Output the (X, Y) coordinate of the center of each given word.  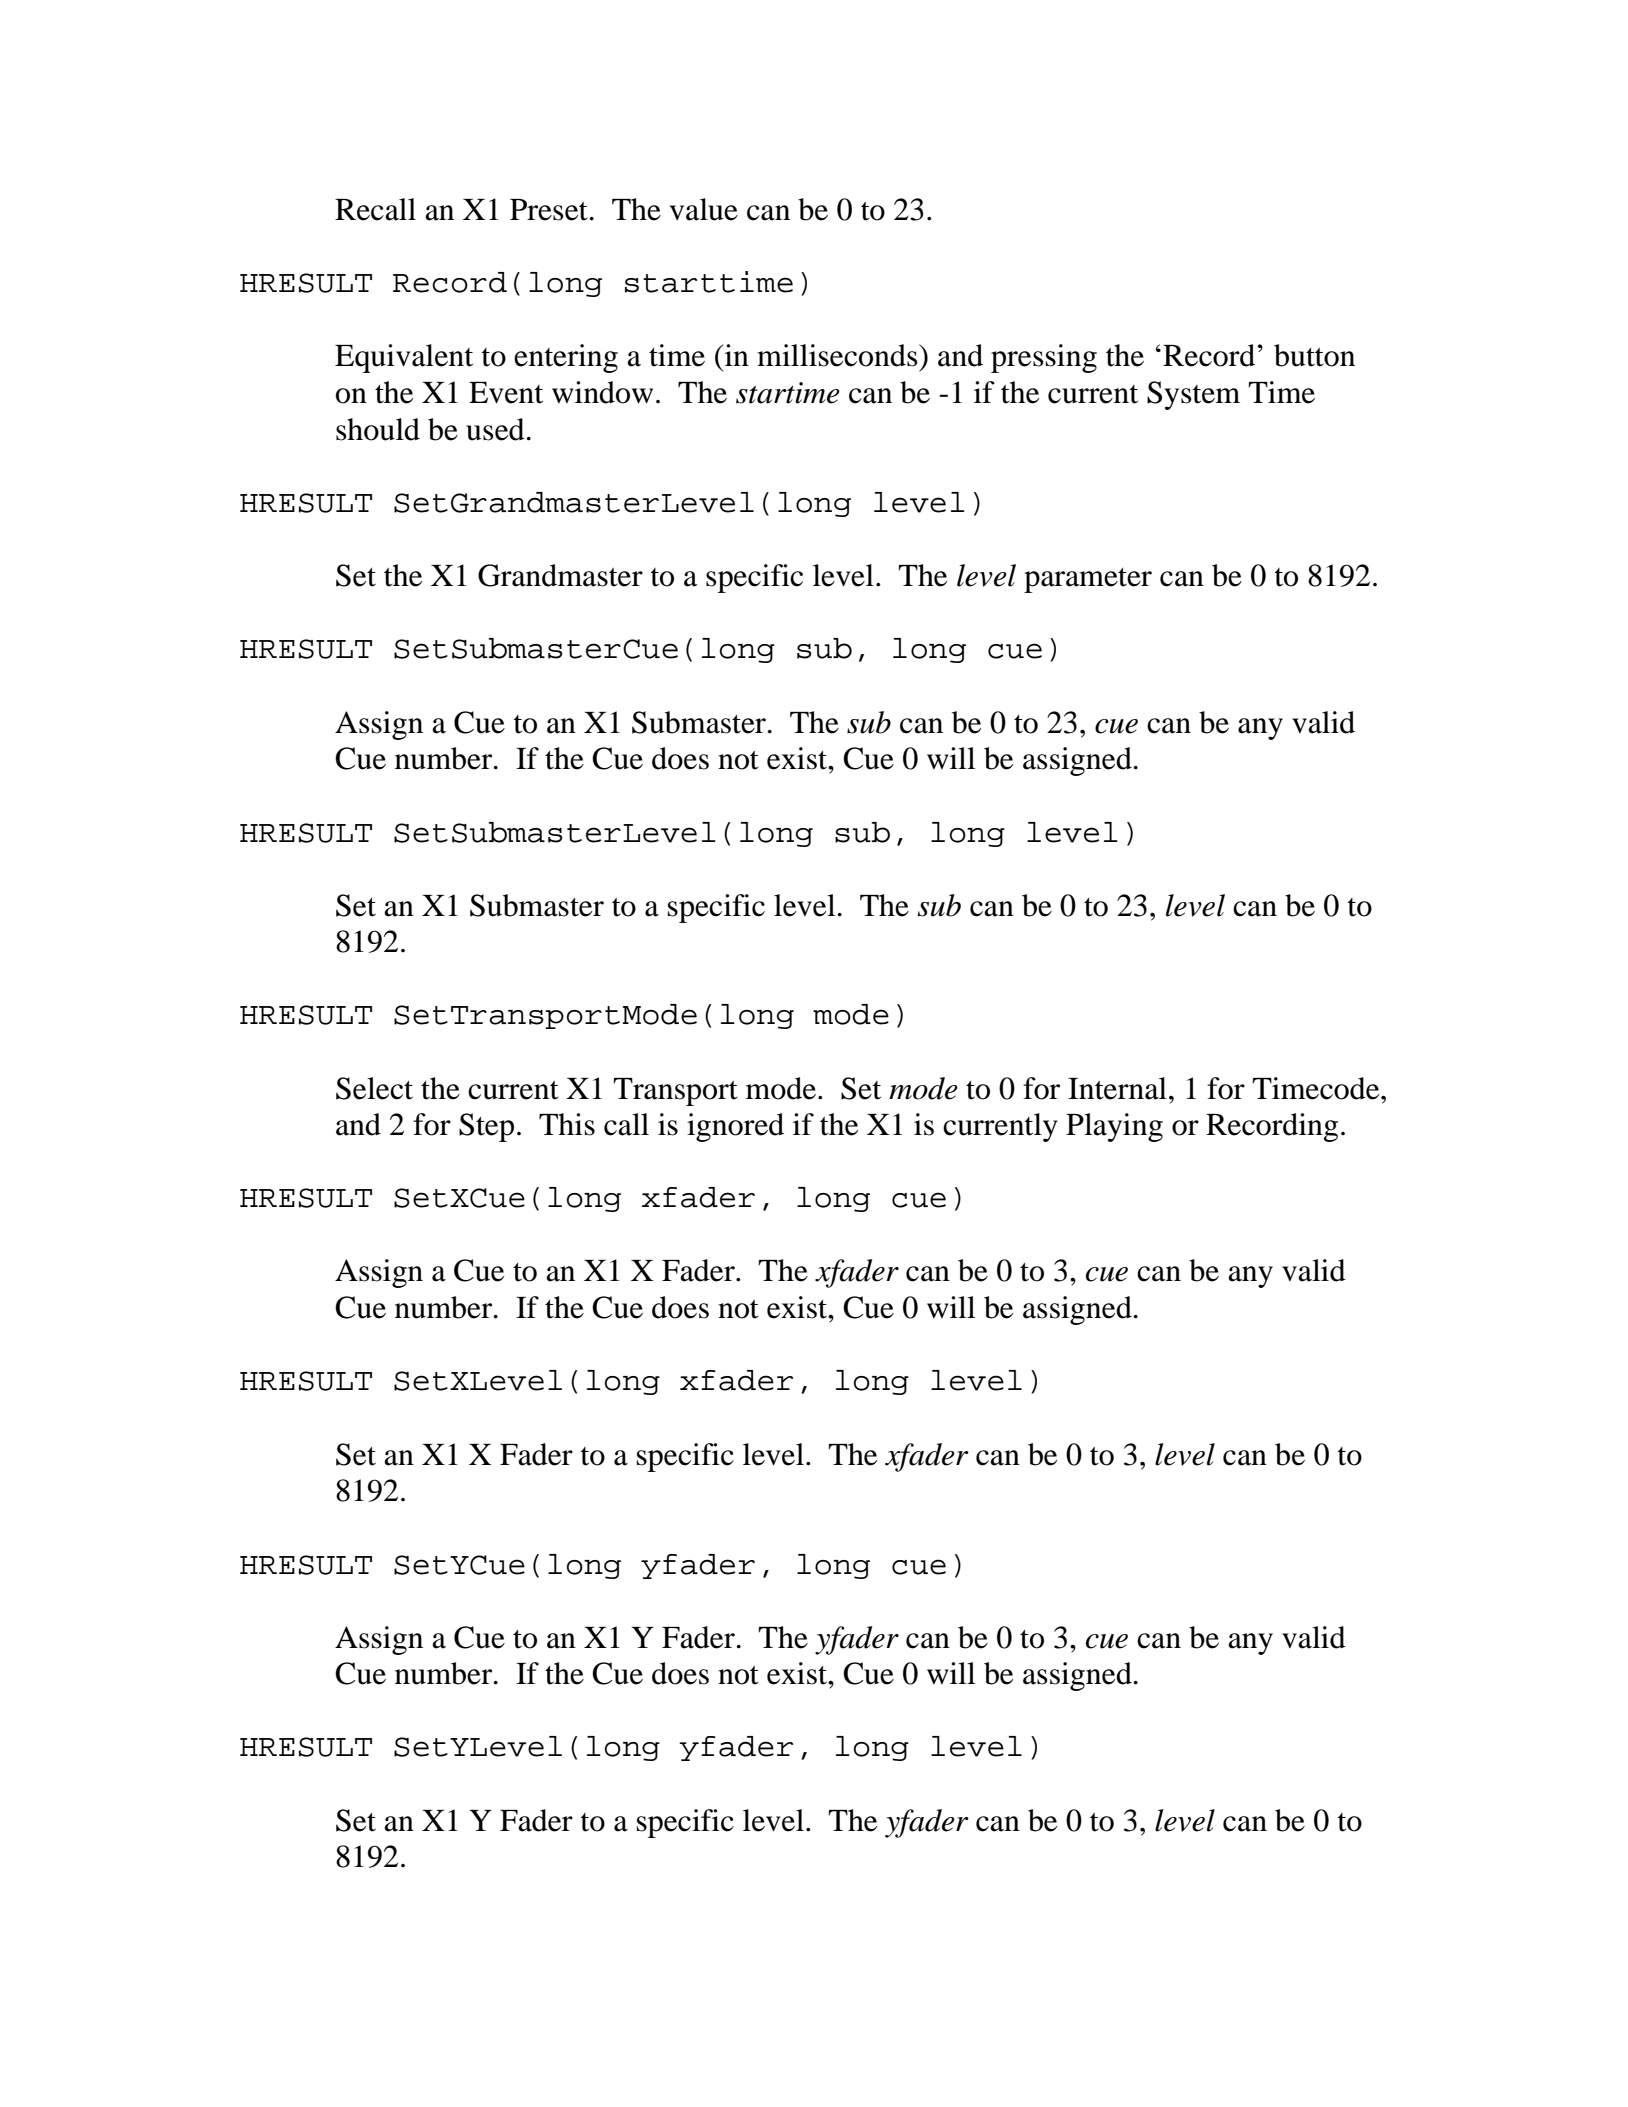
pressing (1044, 358)
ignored (735, 1127)
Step (486, 1127)
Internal (1117, 1088)
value (704, 209)
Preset (549, 210)
